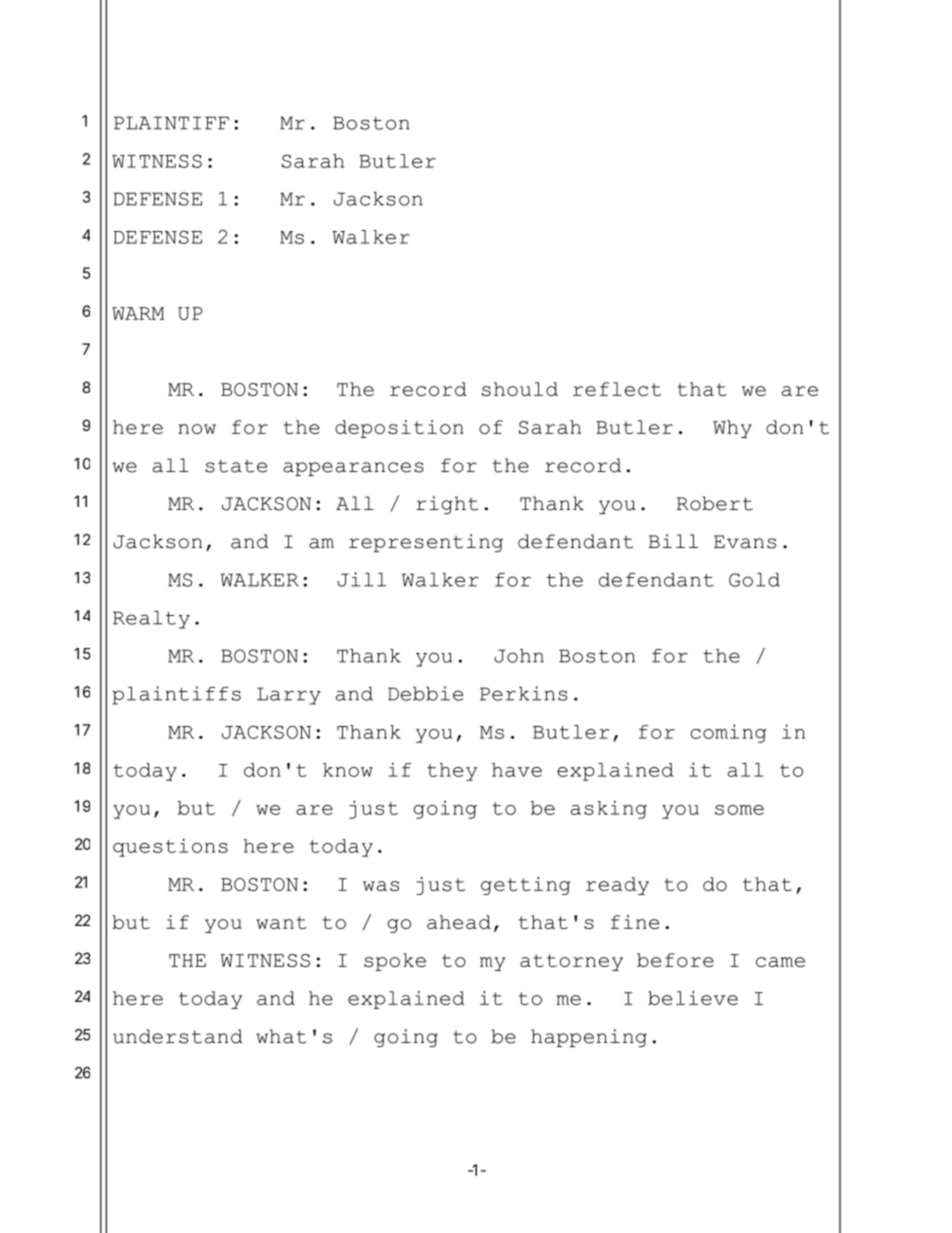  Describe the element at coordinates (289, 696) in the screenshot. I see `Larry` at that location.
